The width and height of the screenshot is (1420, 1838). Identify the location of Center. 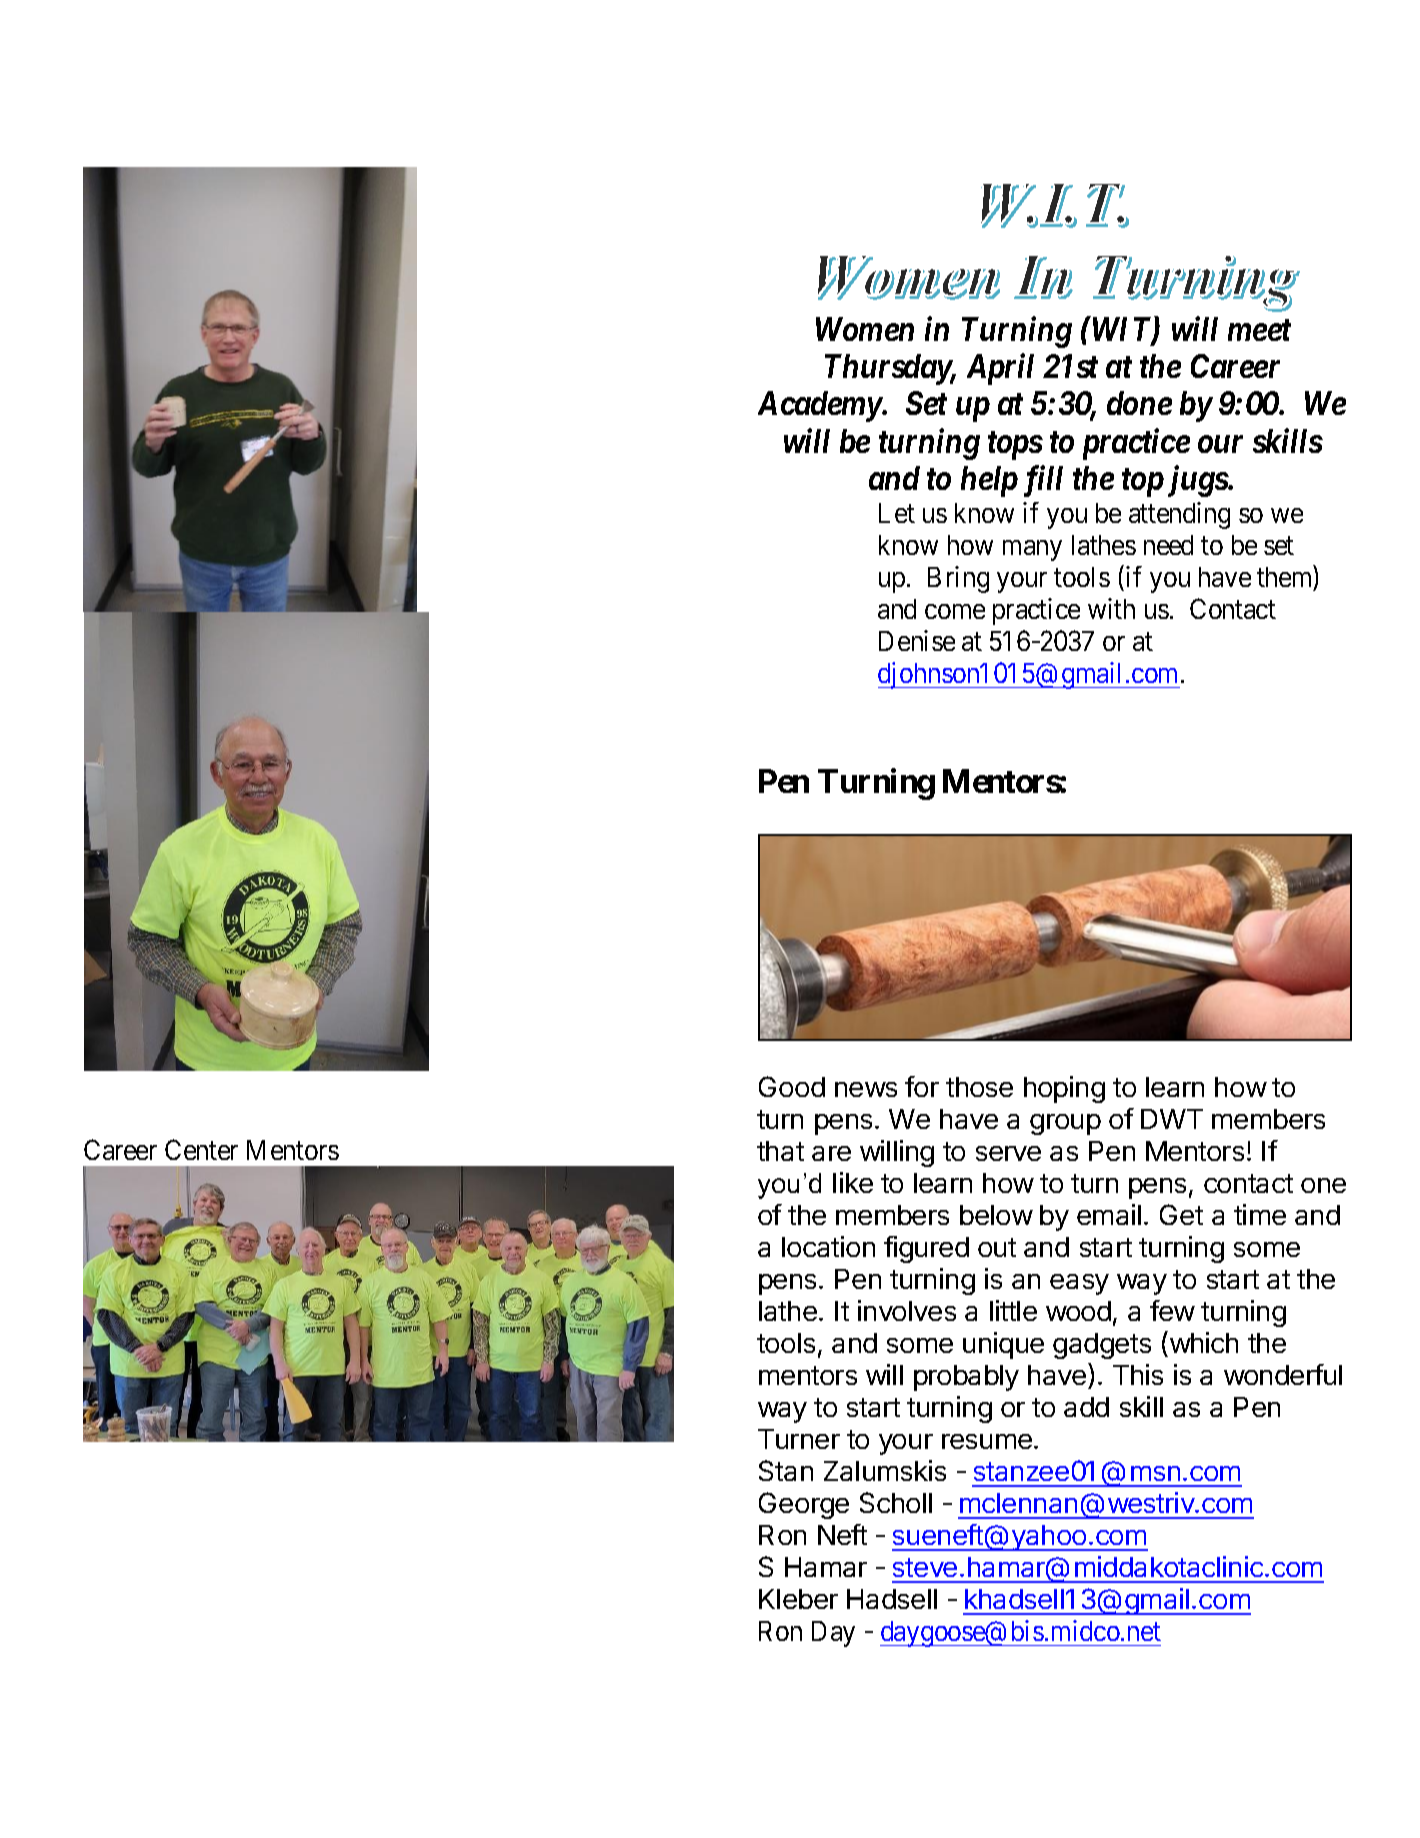
(201, 1149).
